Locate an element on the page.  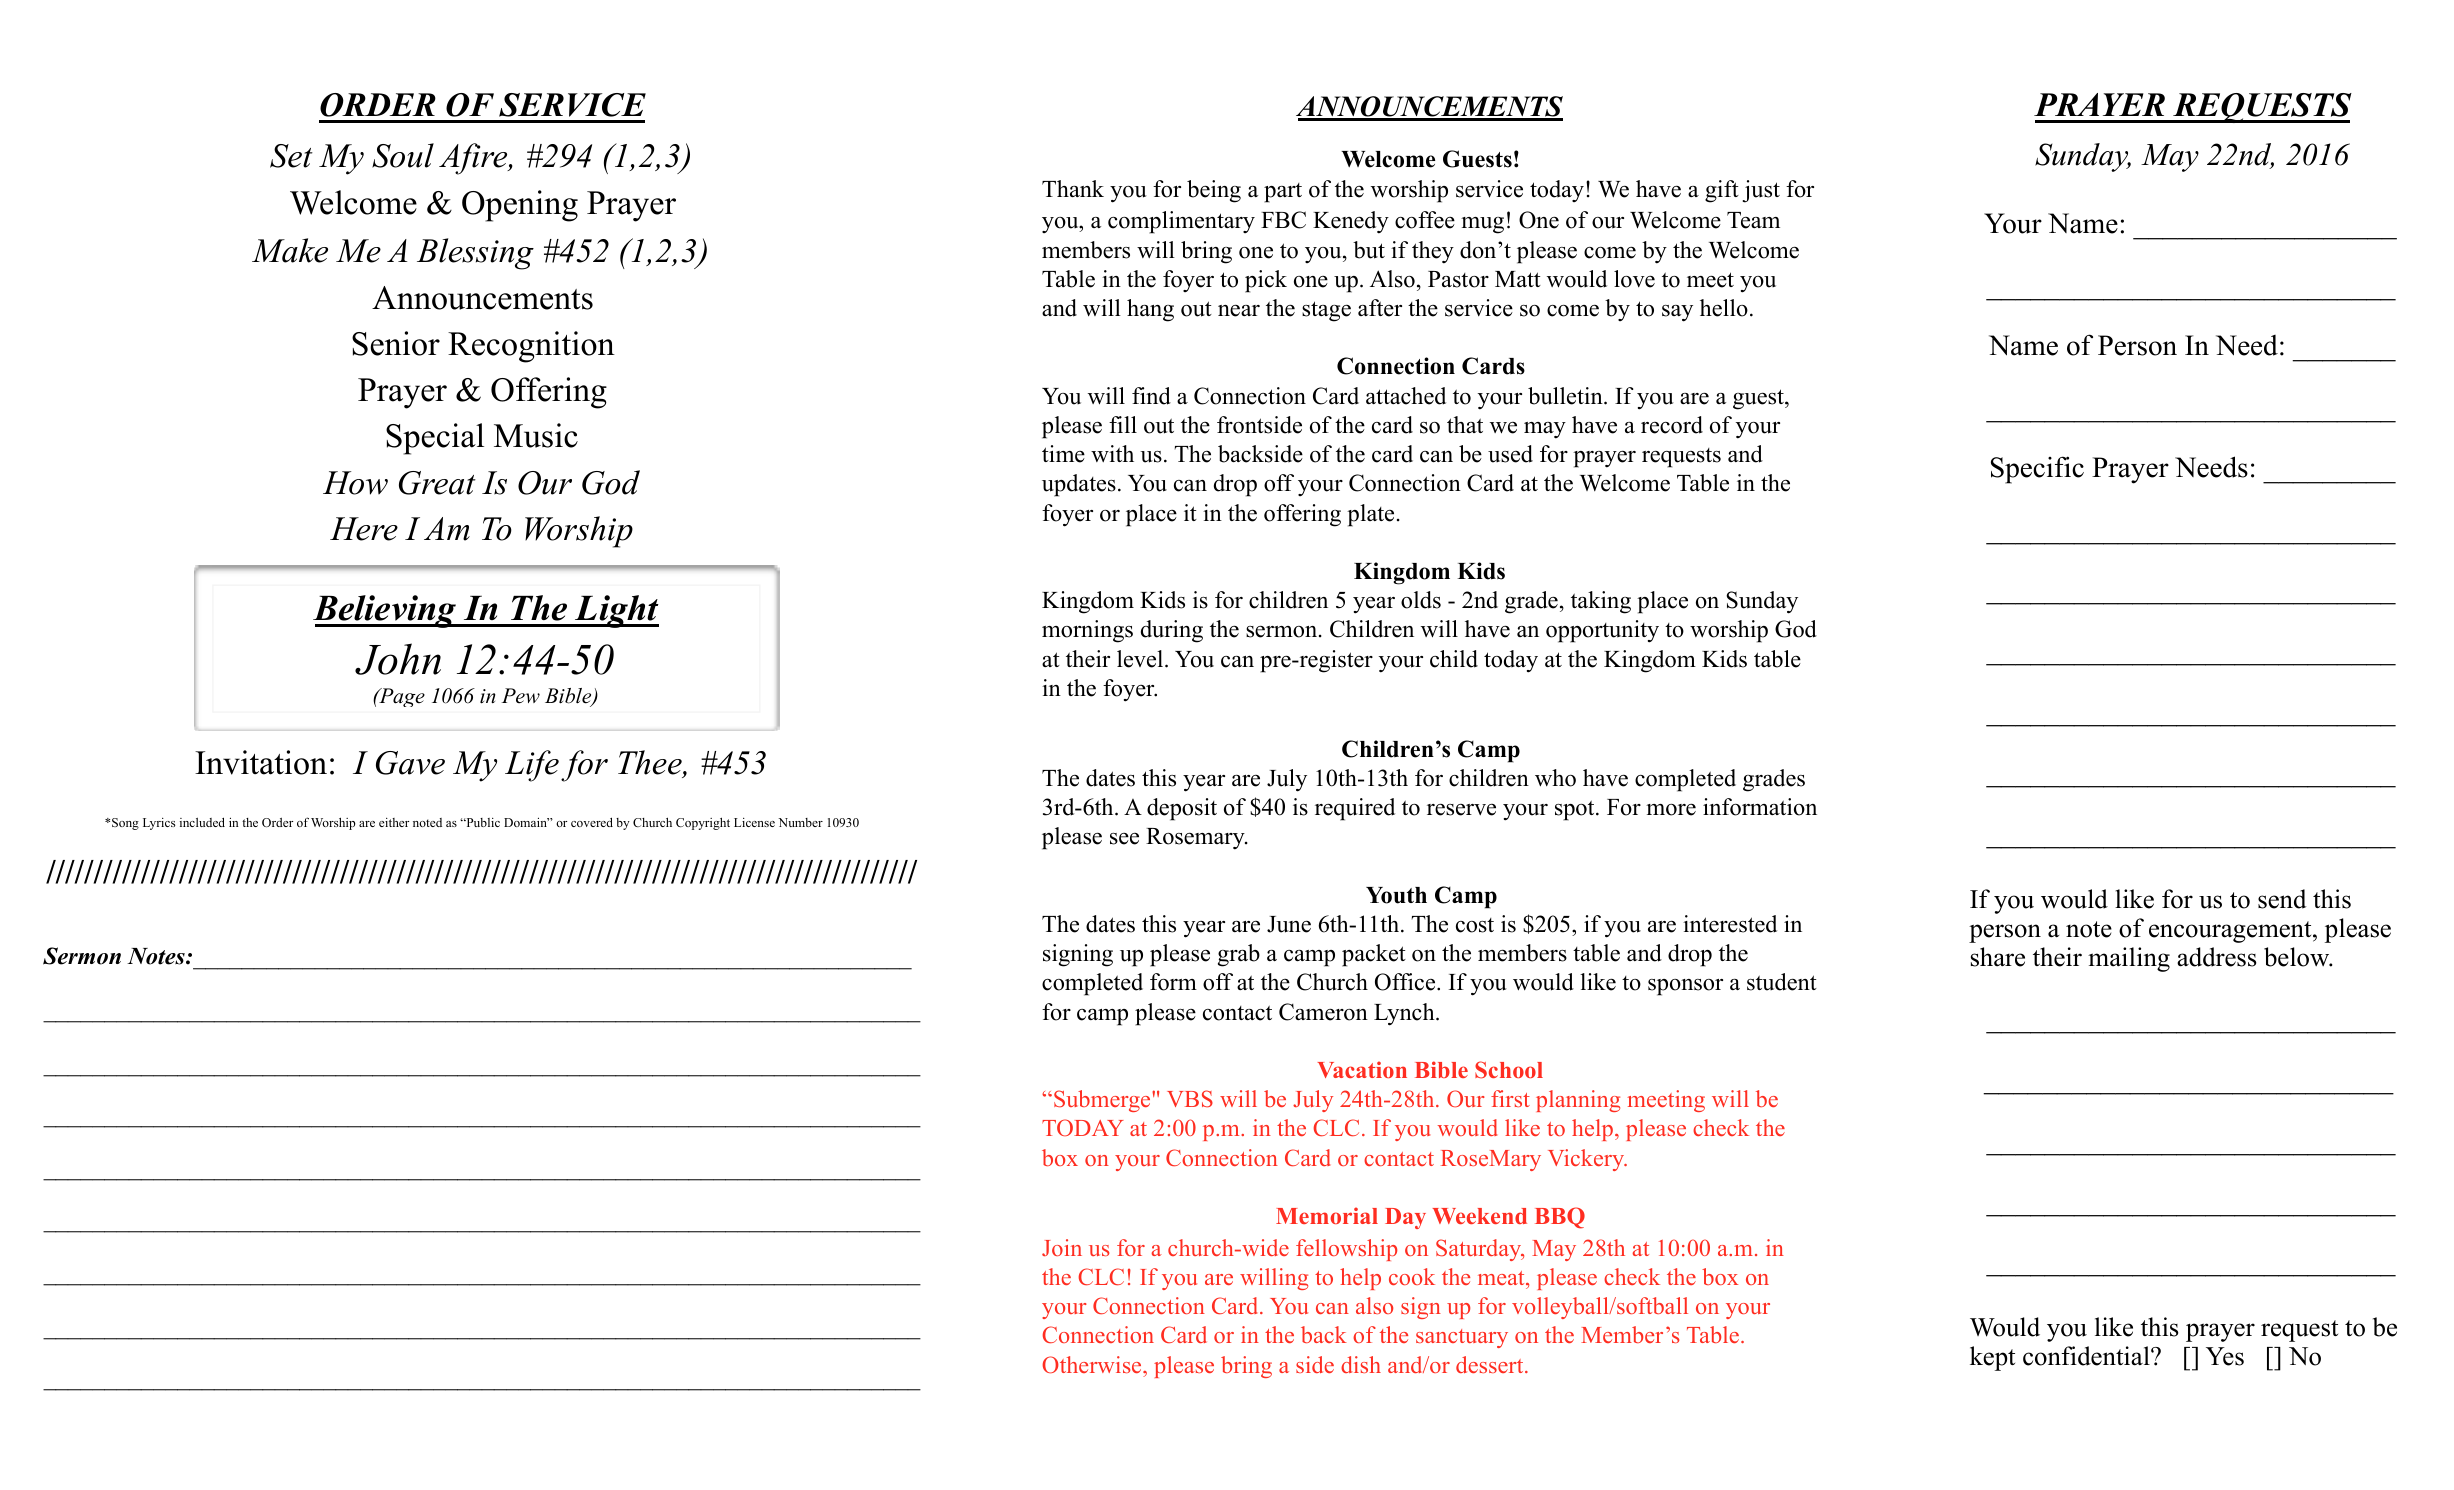
share is located at coordinates (1998, 957).
